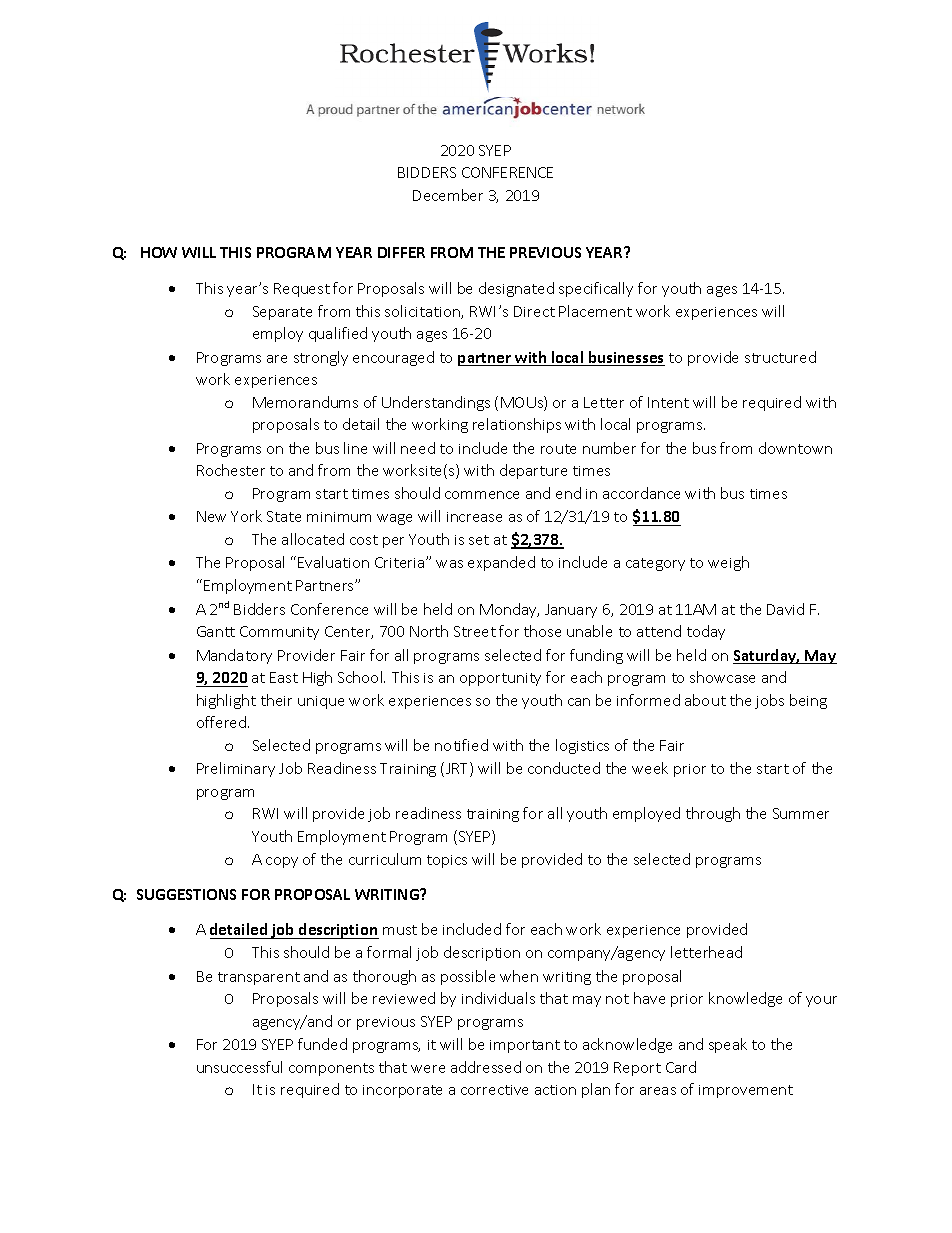 This screenshot has height=1233, width=952. Describe the element at coordinates (302, 290) in the screenshot. I see `Request` at that location.
